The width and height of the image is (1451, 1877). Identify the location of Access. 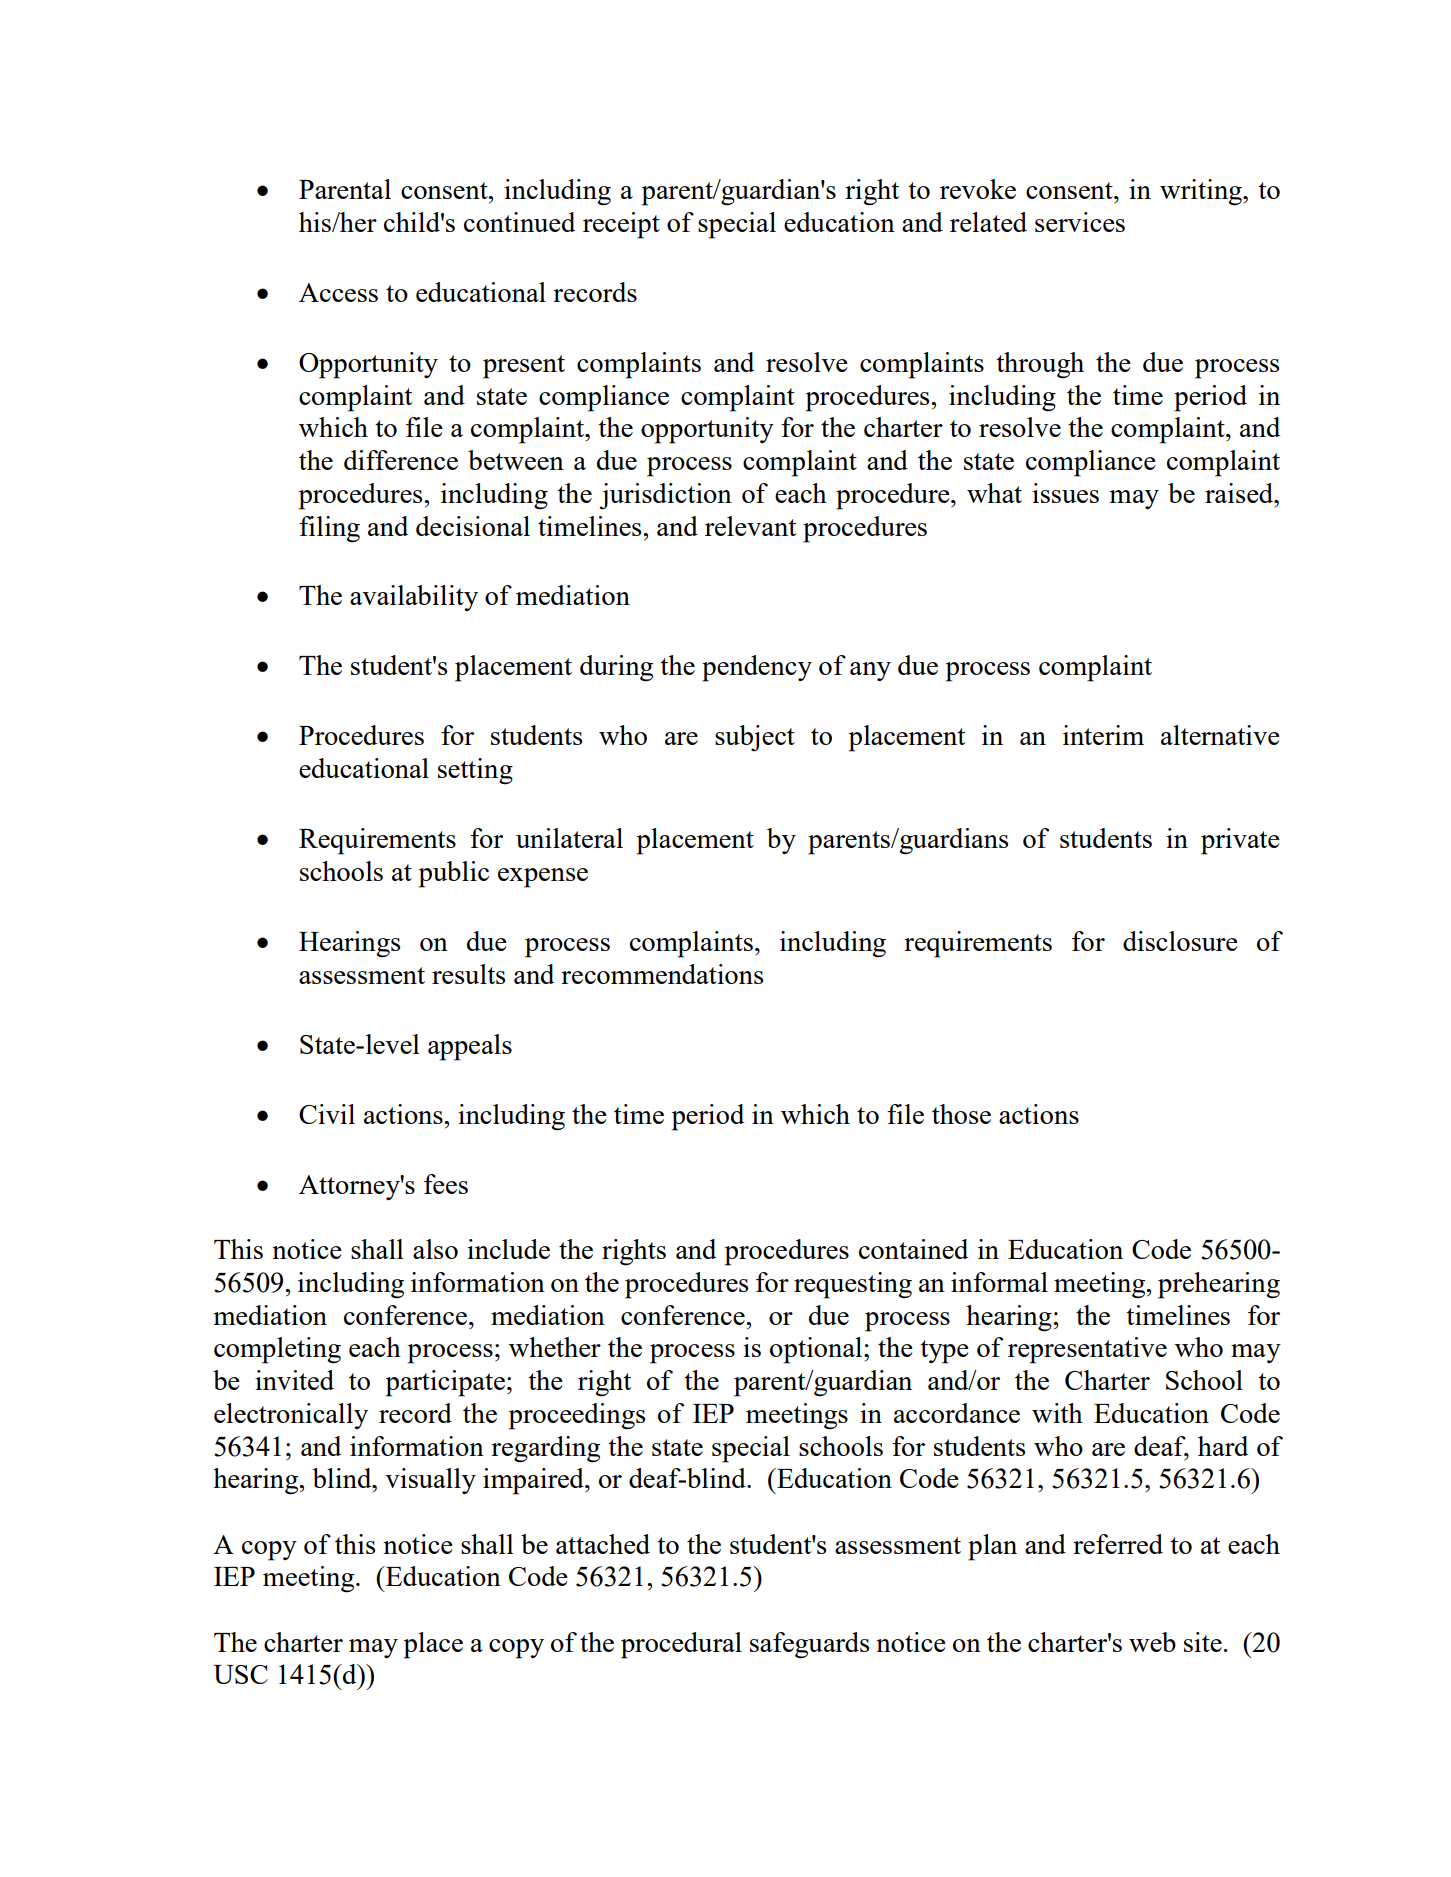
(338, 292).
